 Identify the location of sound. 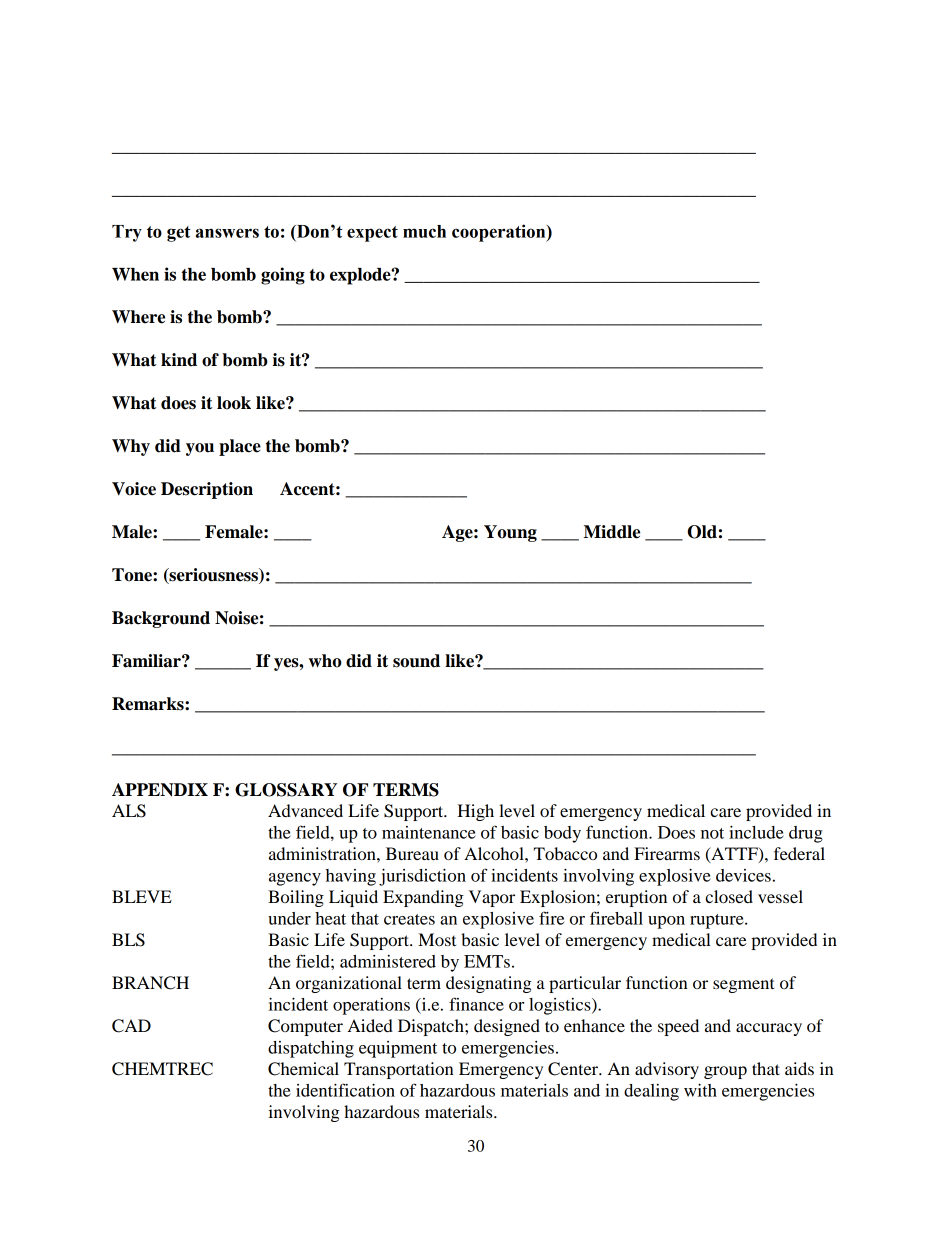
(416, 661).
